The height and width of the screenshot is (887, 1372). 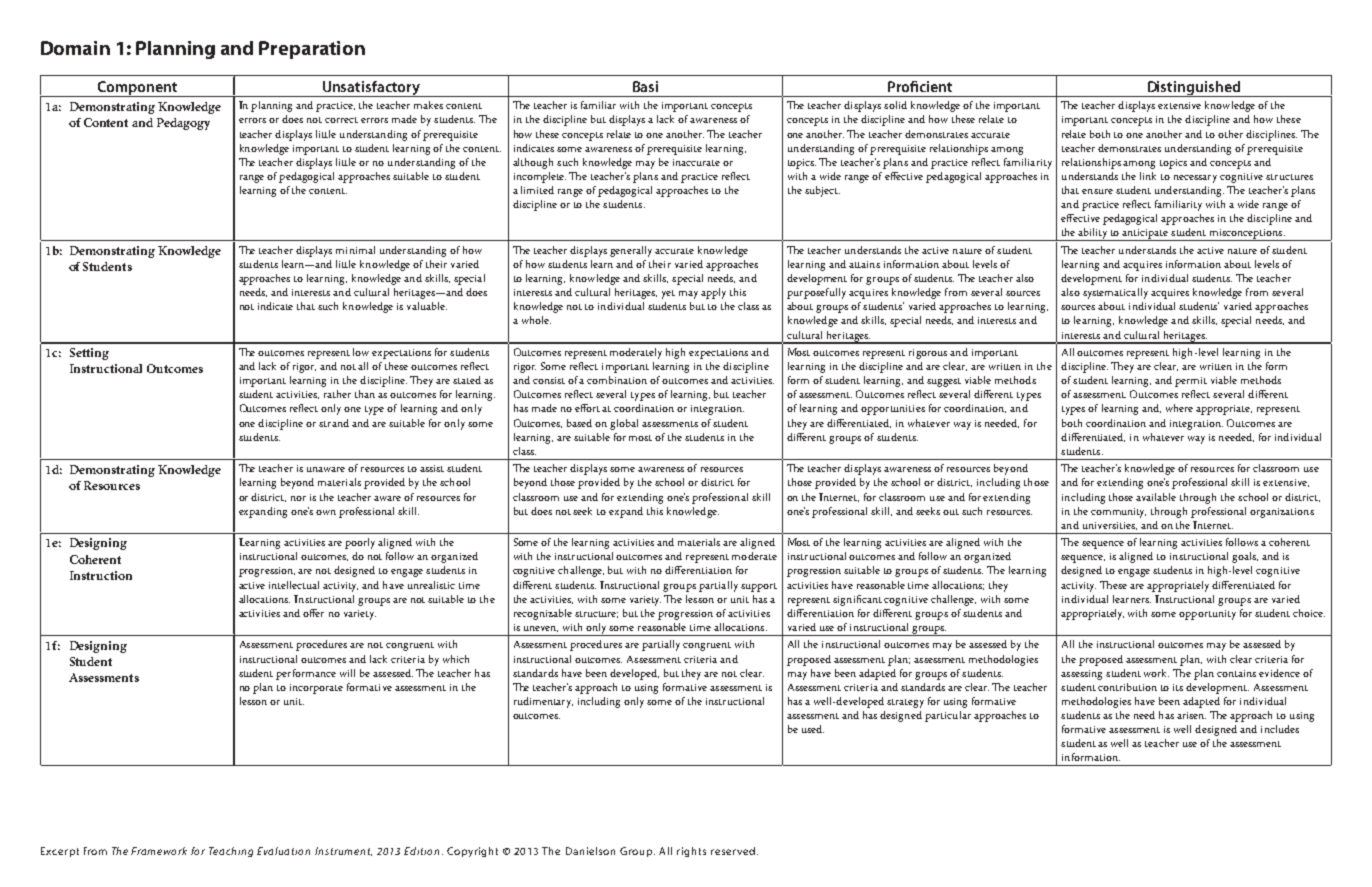 What do you see at coordinates (645, 86) in the screenshot?
I see `Basi` at bounding box center [645, 86].
